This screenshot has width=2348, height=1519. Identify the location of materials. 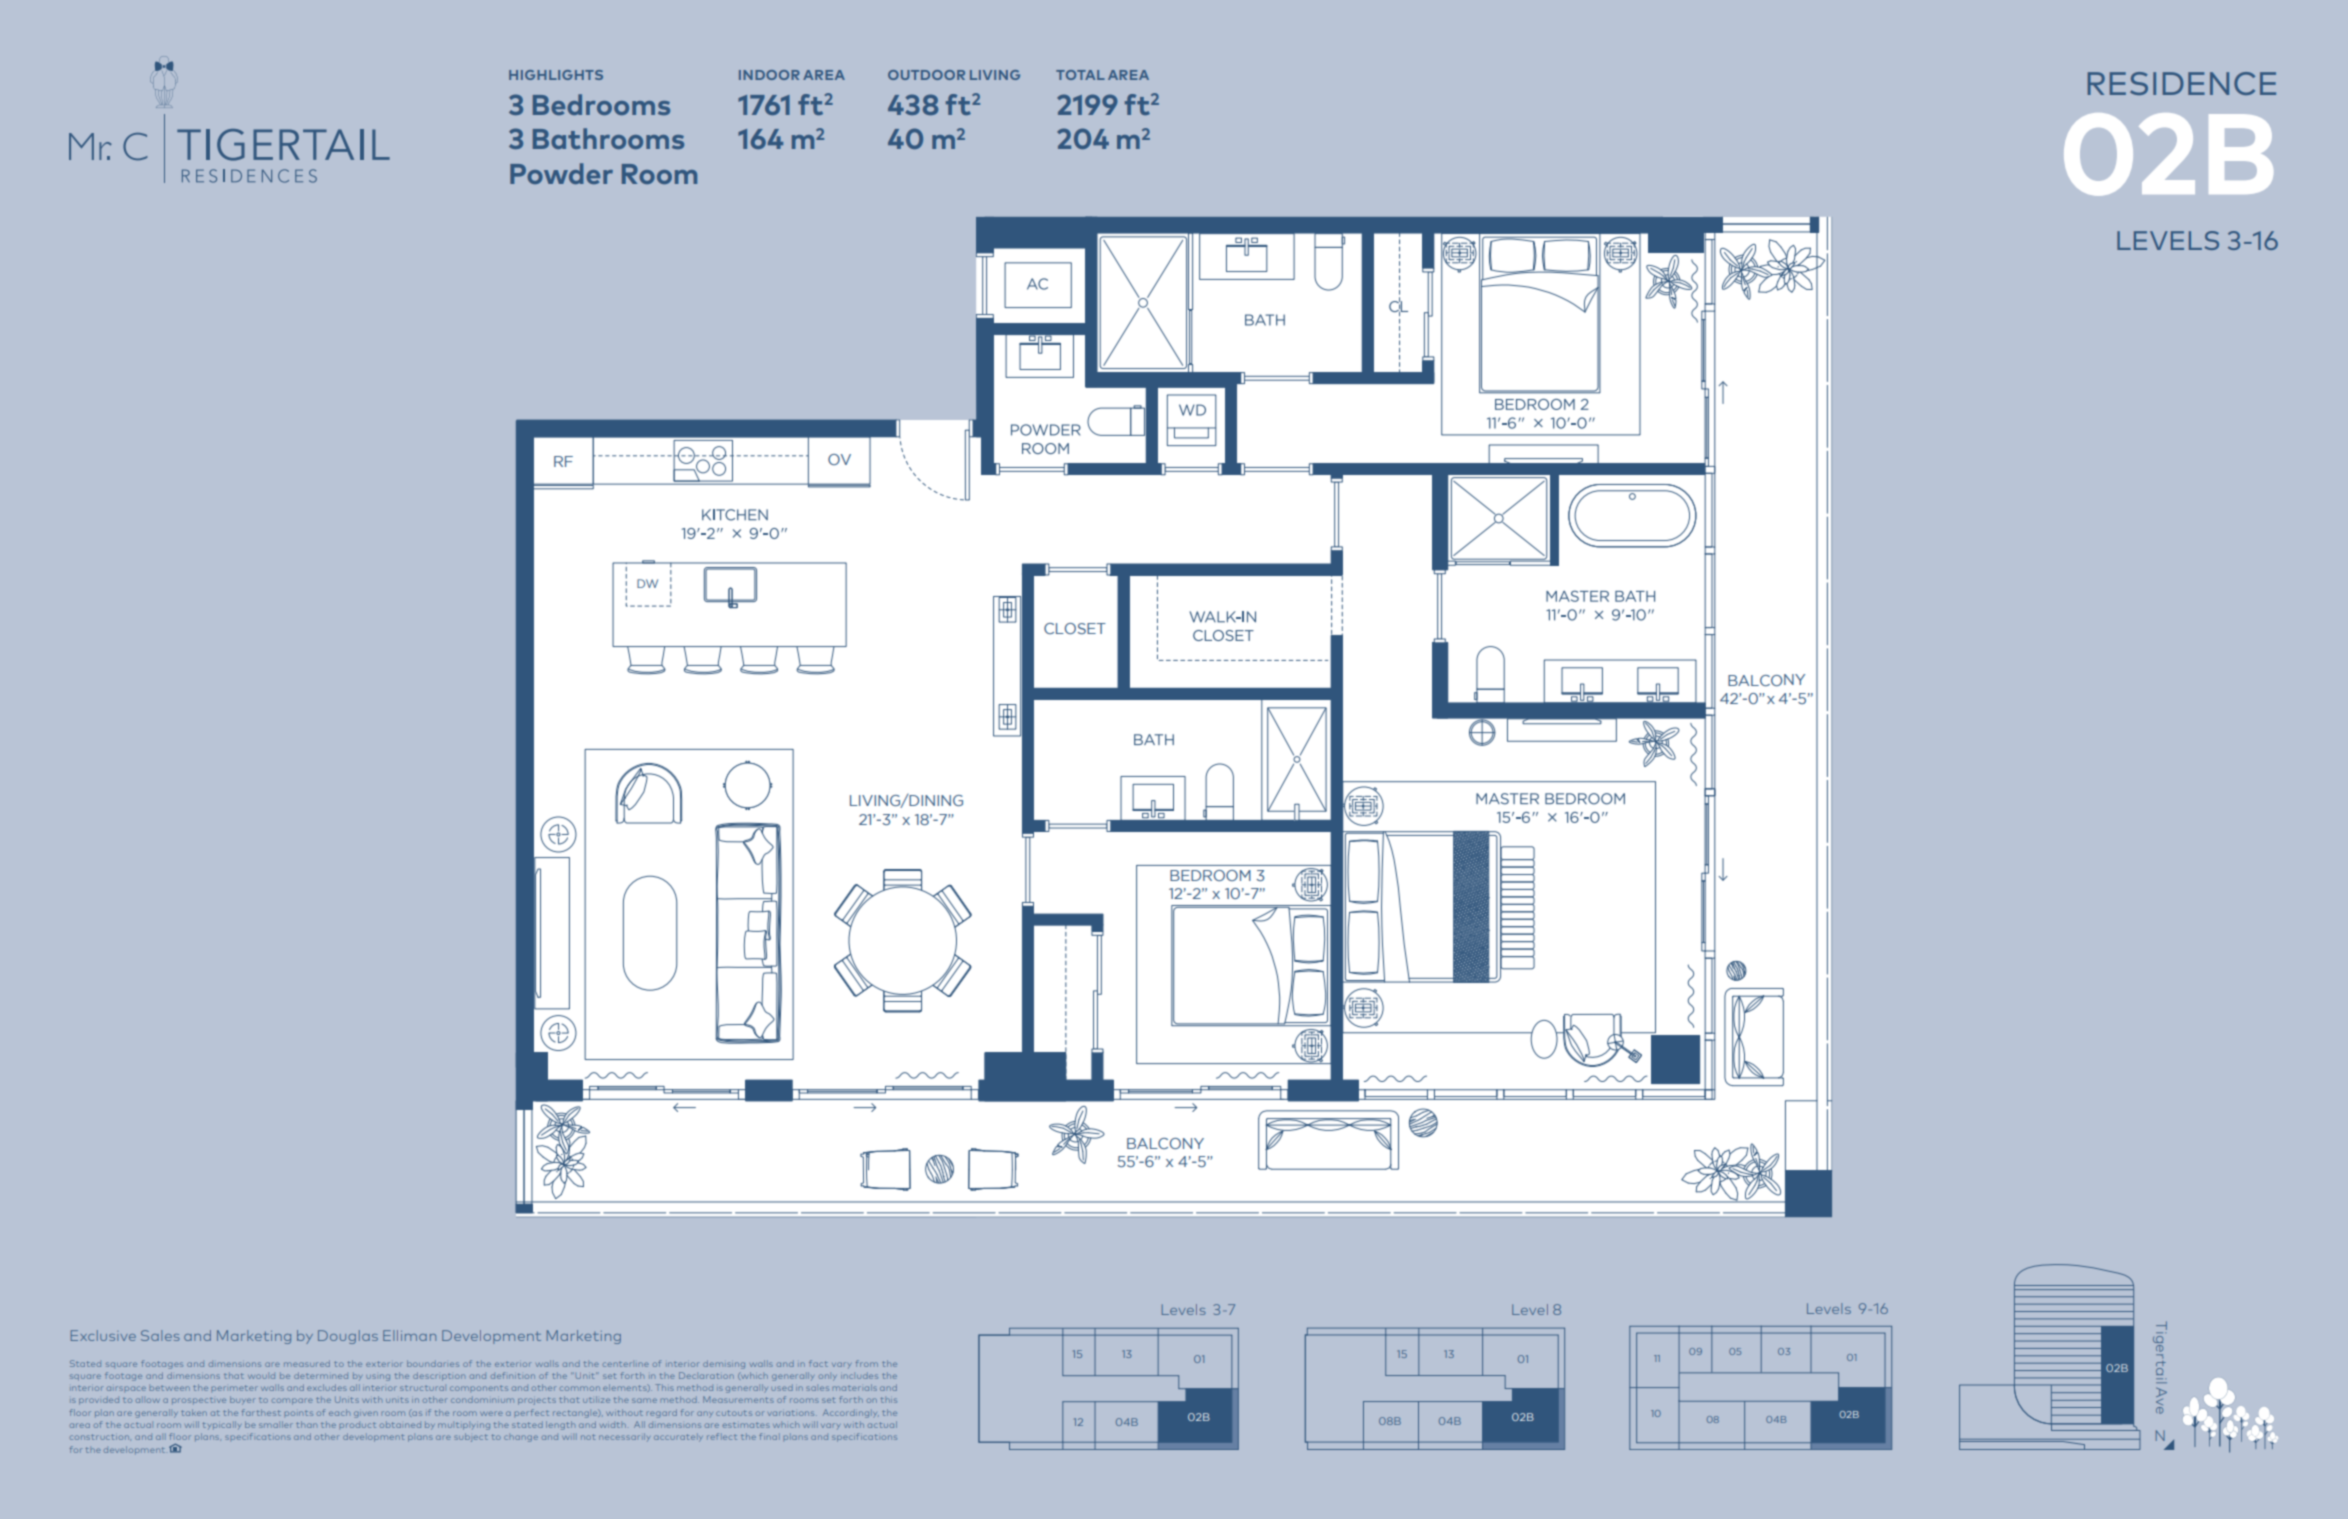
(855, 1387).
